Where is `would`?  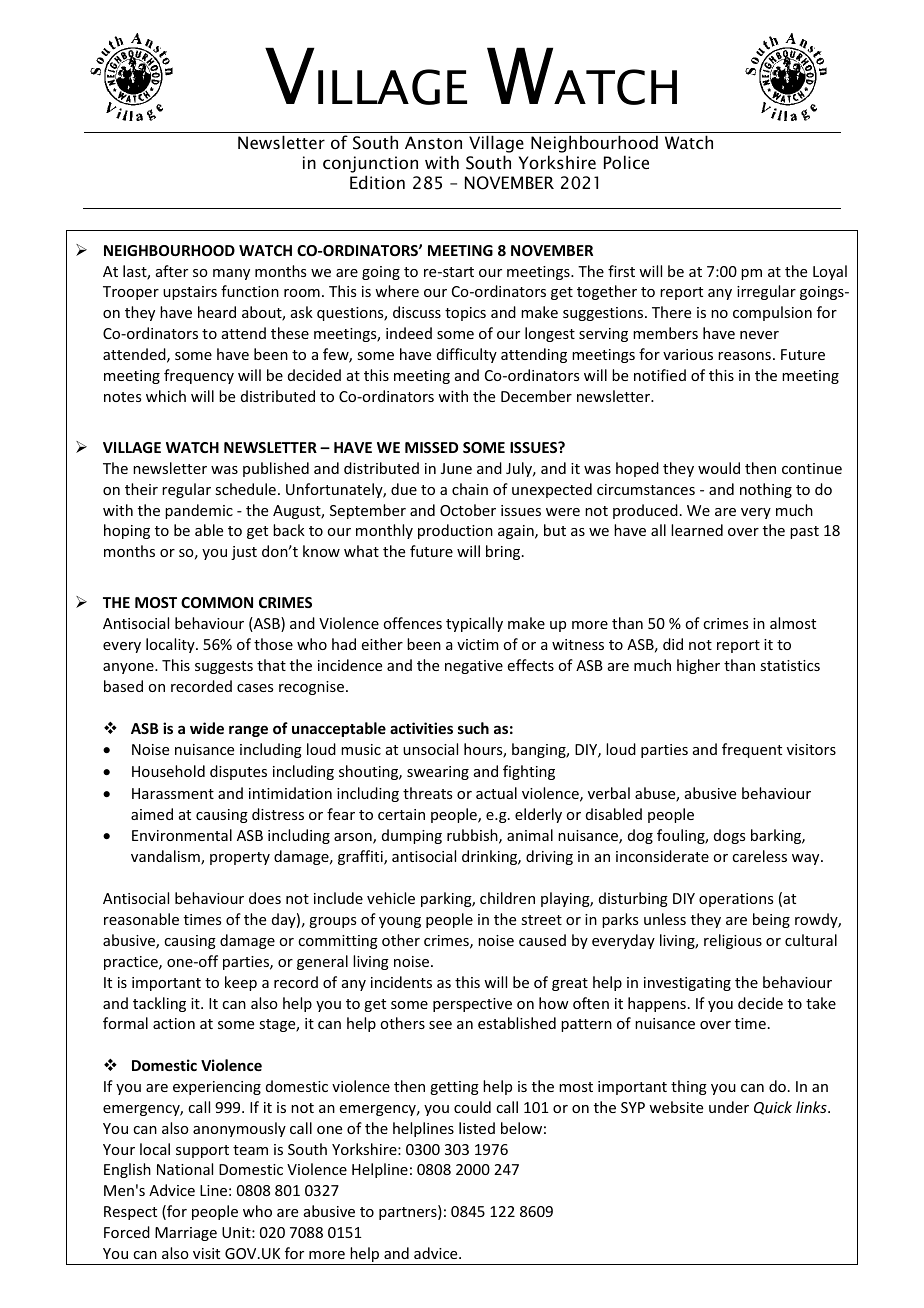
would is located at coordinates (719, 468).
